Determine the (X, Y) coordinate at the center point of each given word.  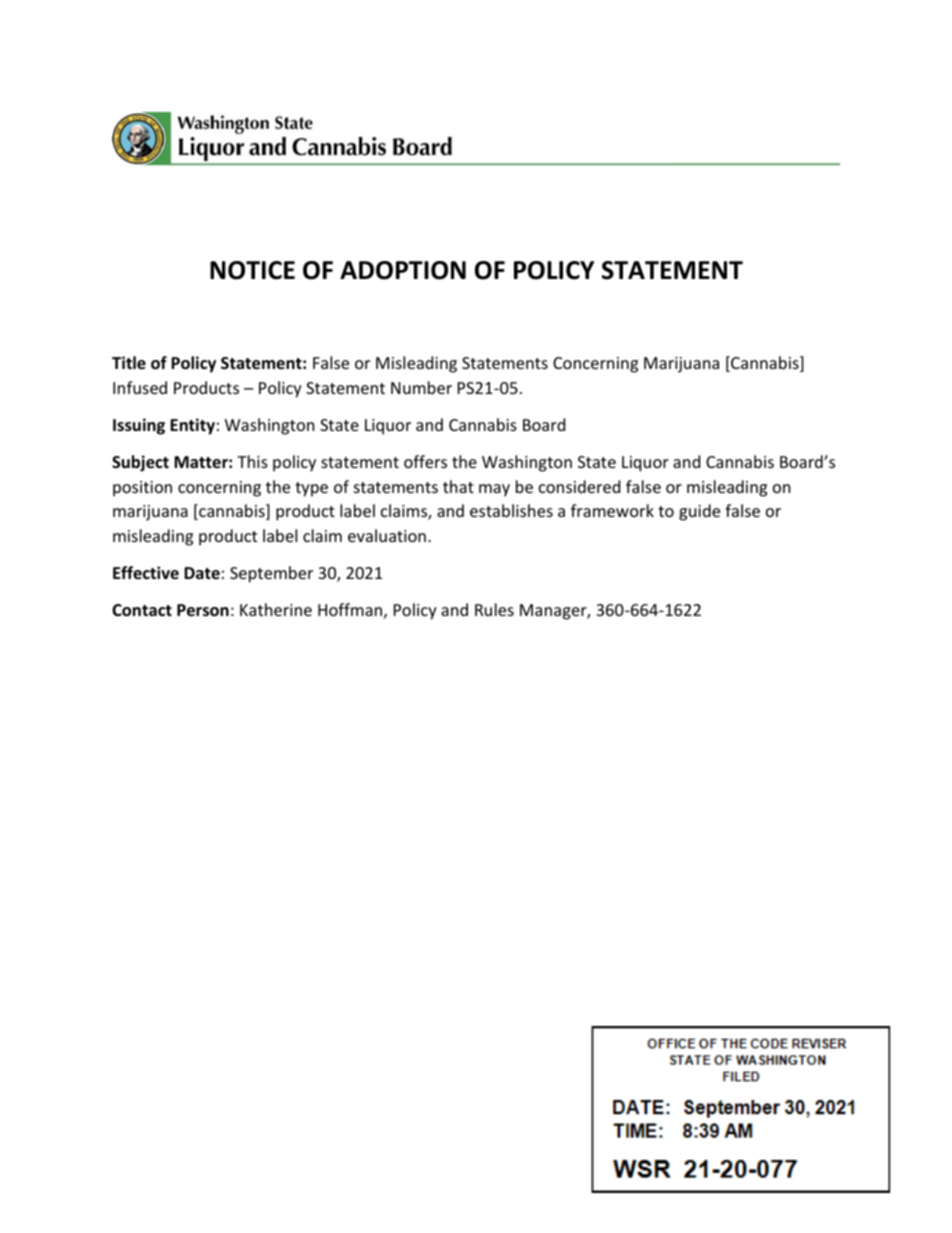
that (458, 486)
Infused (140, 387)
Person (203, 610)
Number (421, 387)
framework (612, 510)
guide (699, 512)
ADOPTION (403, 270)
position (142, 489)
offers (425, 461)
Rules (494, 609)
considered (579, 486)
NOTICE (252, 270)
